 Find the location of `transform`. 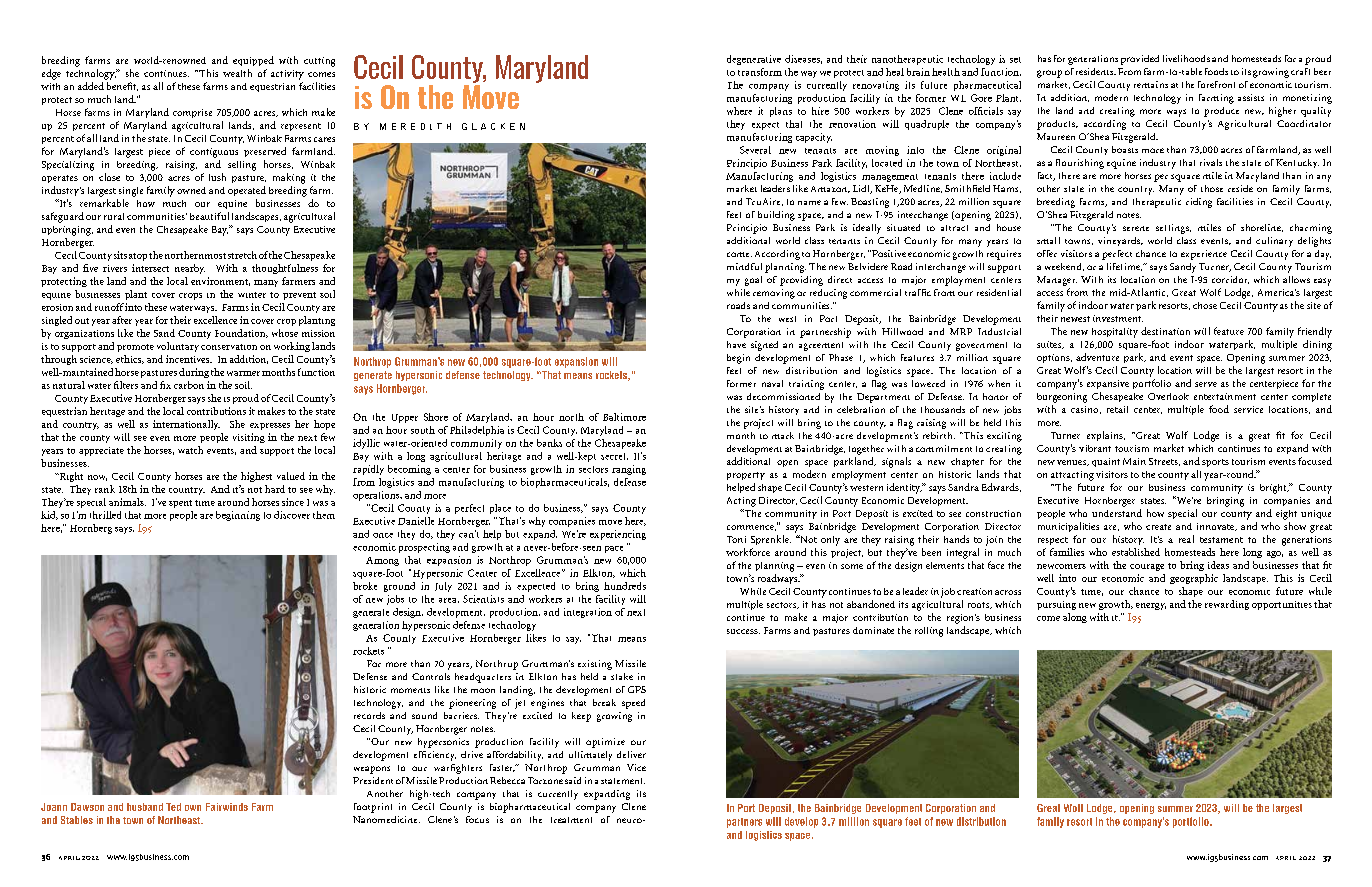

transform is located at coordinates (760, 72).
